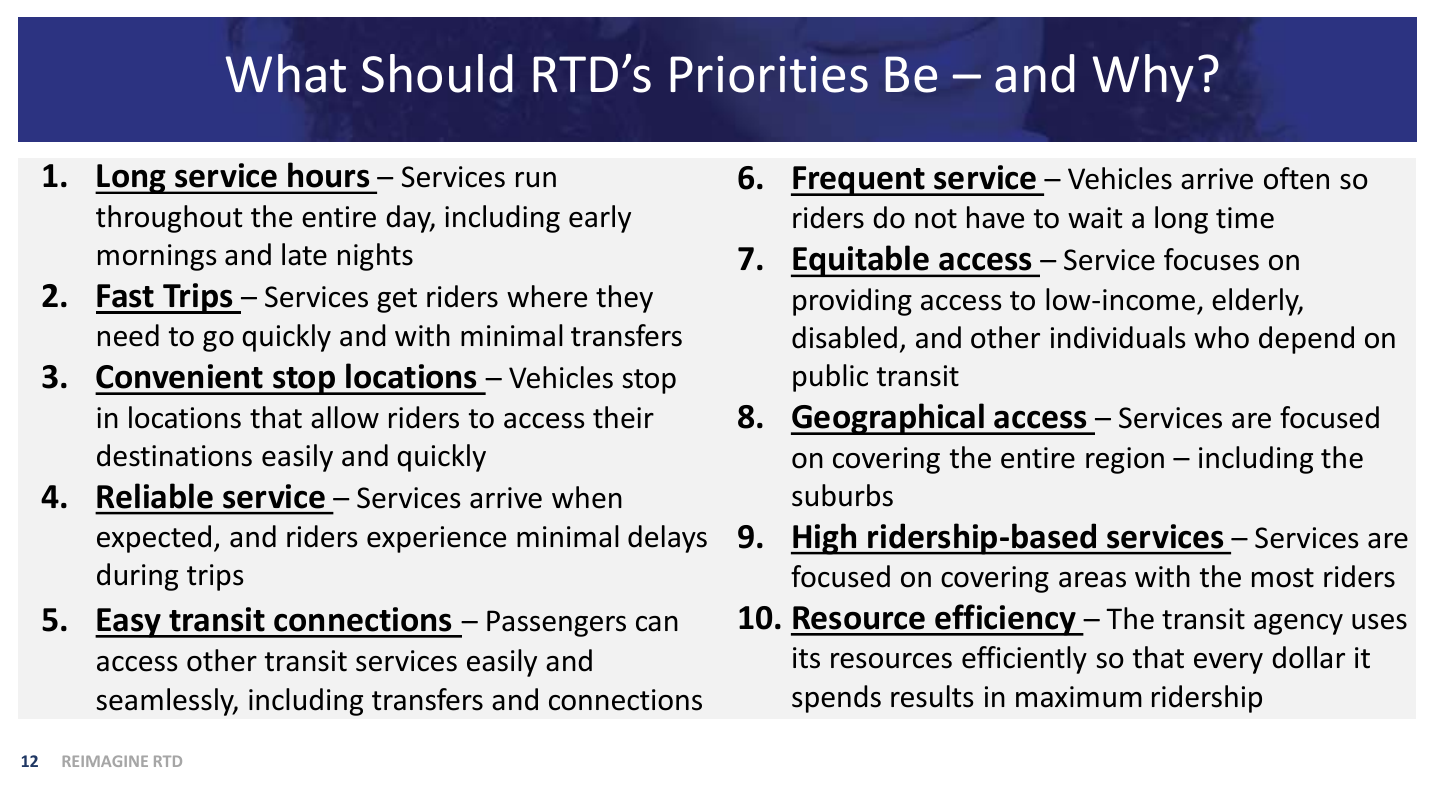  Describe the element at coordinates (624, 299) in the page. I see `they` at that location.
